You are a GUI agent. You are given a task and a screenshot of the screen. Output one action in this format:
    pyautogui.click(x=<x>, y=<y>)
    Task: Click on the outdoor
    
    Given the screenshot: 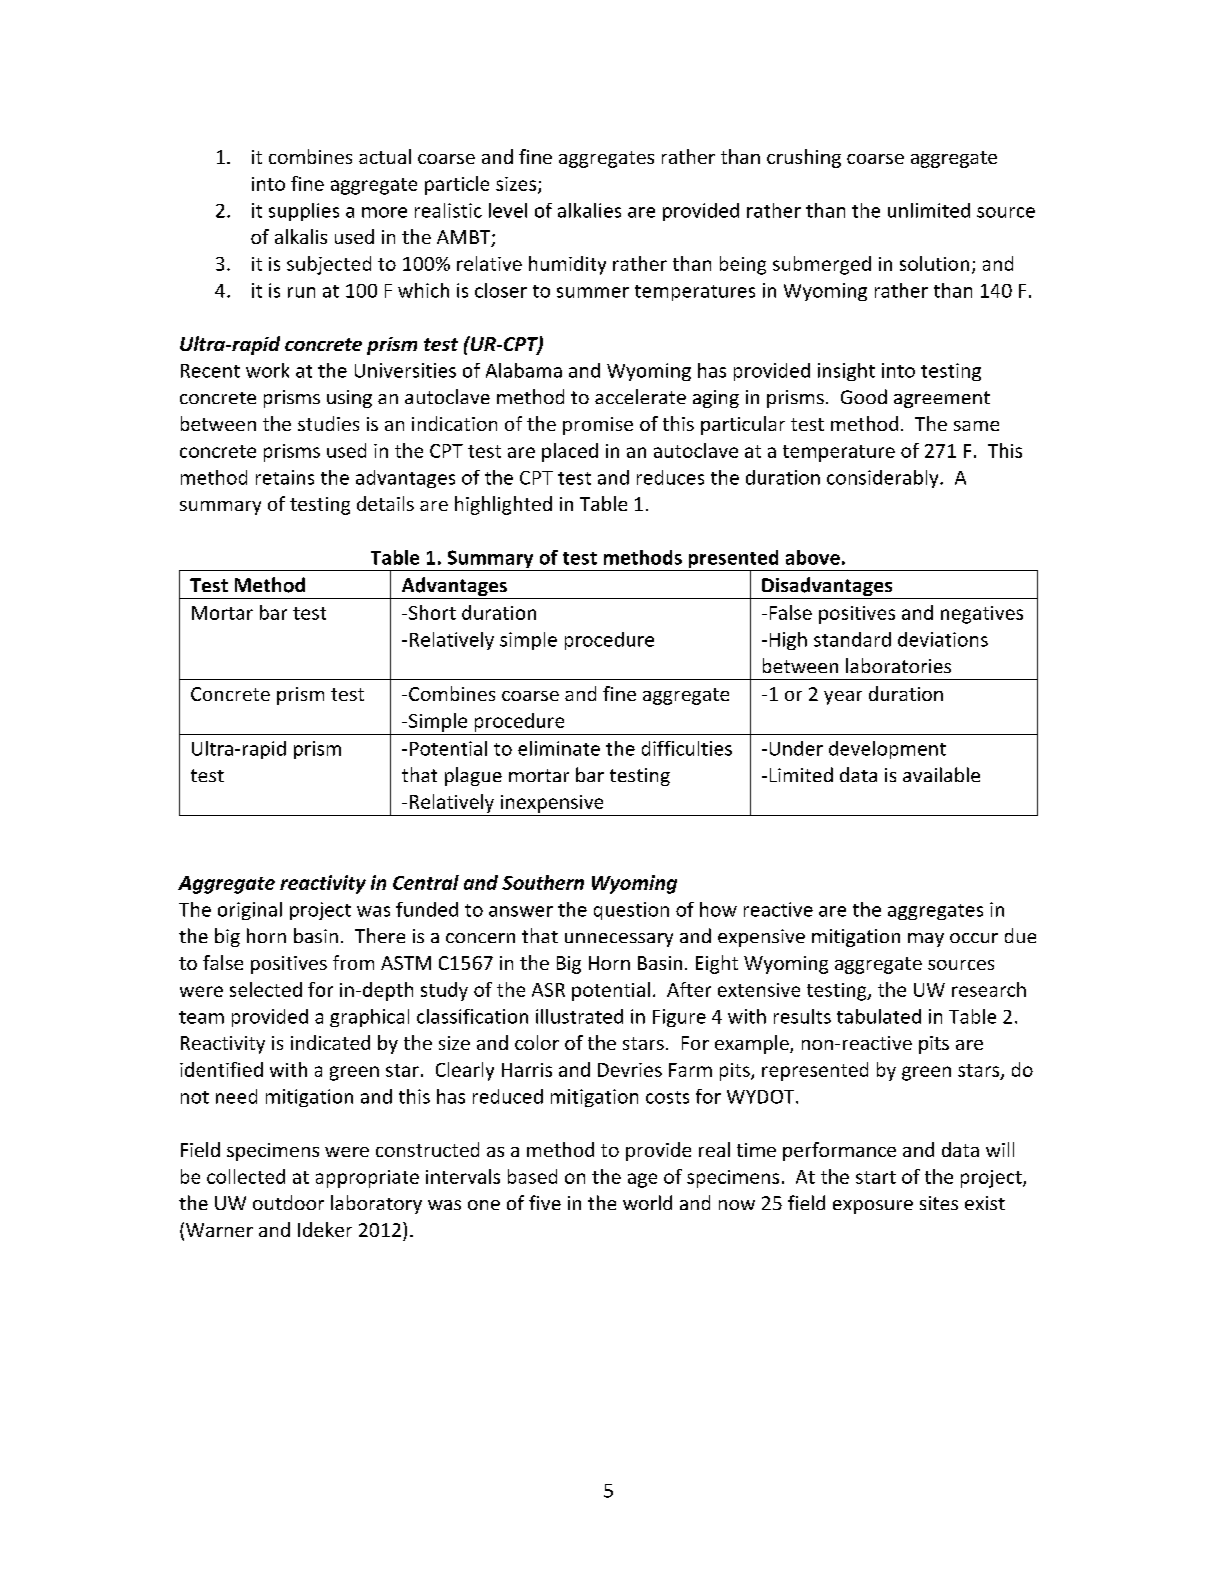 What is the action you would take?
    pyautogui.click(x=288, y=1202)
